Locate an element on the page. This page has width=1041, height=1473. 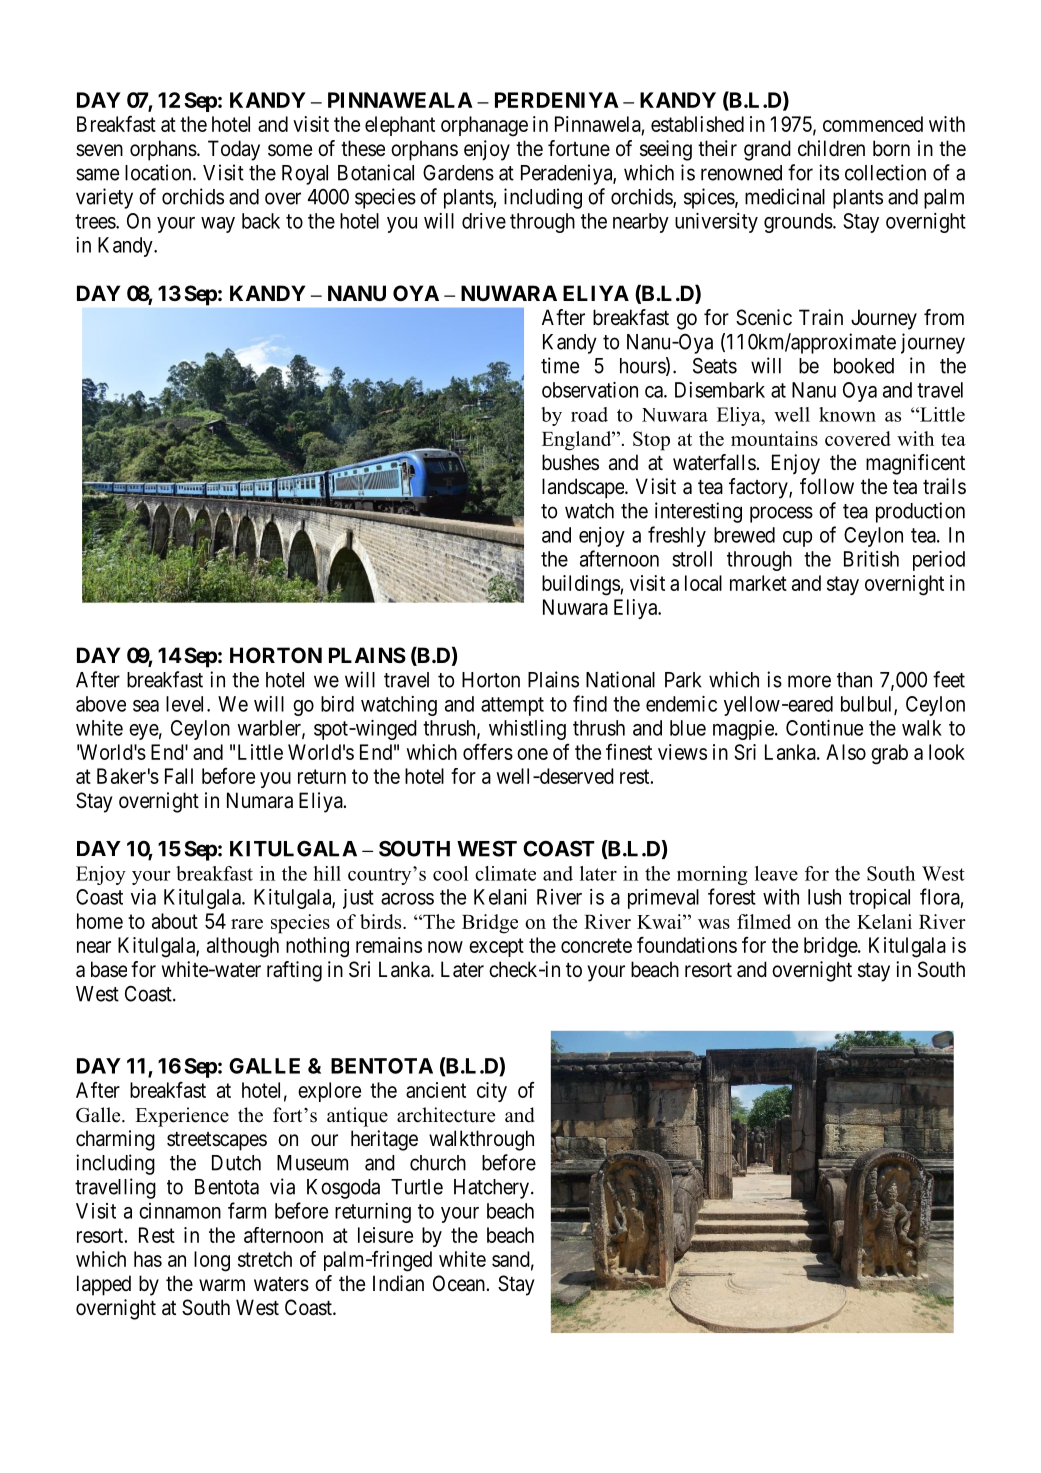
bulbul is located at coordinates (868, 705).
